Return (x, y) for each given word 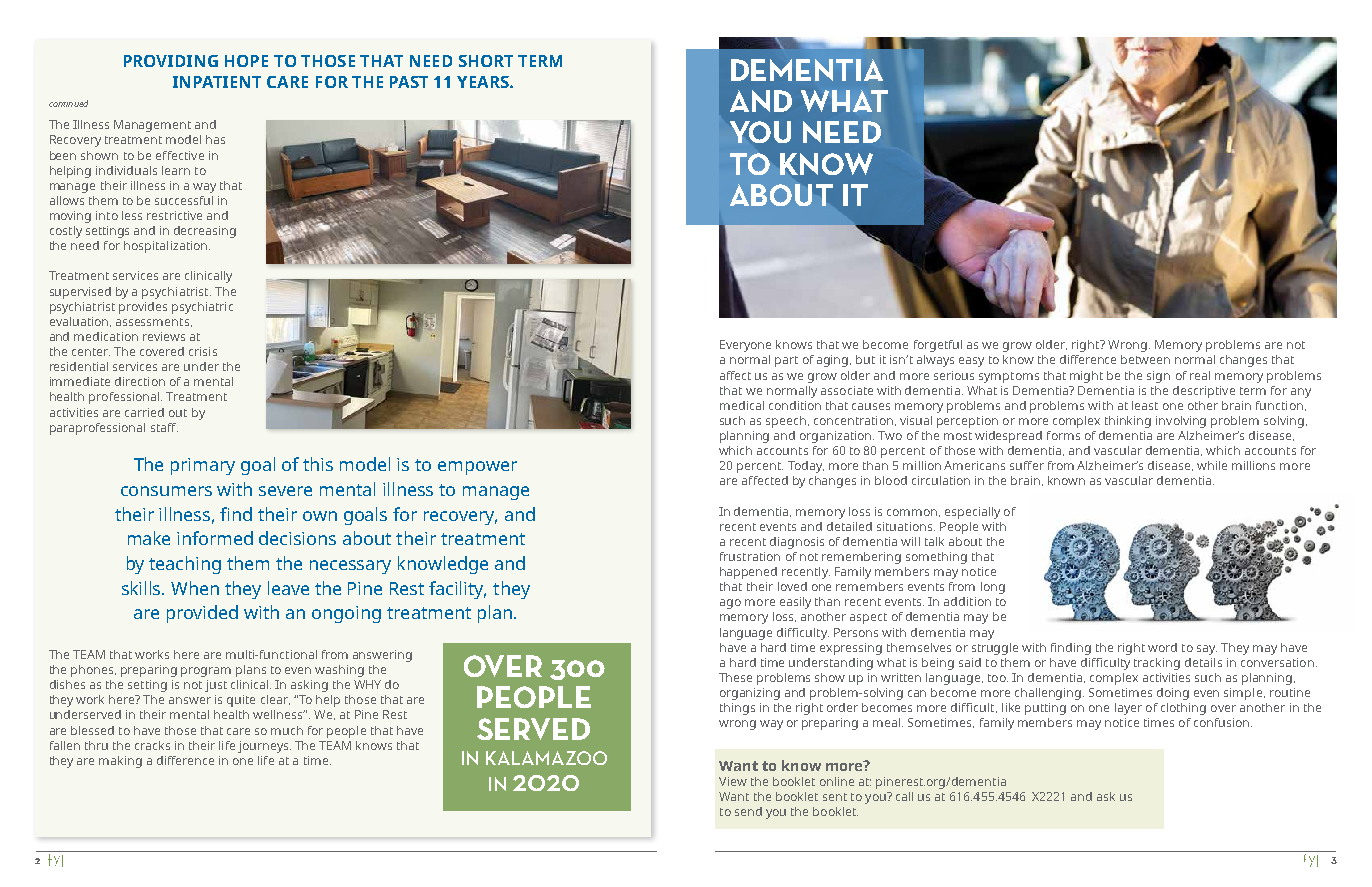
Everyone (745, 346)
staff (164, 427)
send (748, 811)
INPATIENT (217, 82)
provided (202, 614)
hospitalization (167, 247)
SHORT (486, 61)
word (1162, 647)
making (120, 762)
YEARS (484, 82)
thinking (1128, 422)
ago (730, 604)
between (1145, 359)
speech (786, 422)
